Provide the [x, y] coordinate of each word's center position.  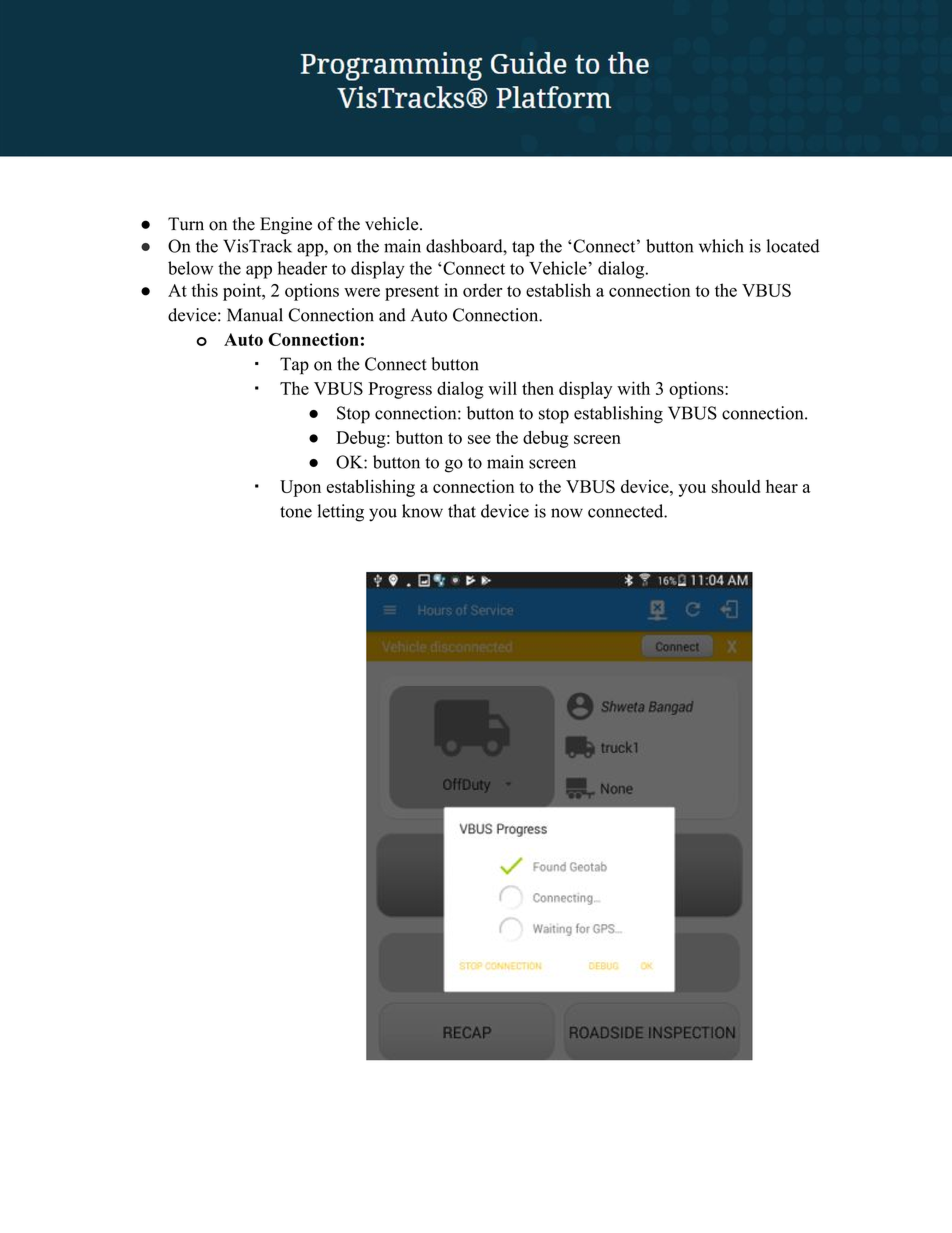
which [721, 246]
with [633, 388]
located [793, 246]
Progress [400, 390]
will [502, 388]
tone [296, 512]
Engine [286, 225]
